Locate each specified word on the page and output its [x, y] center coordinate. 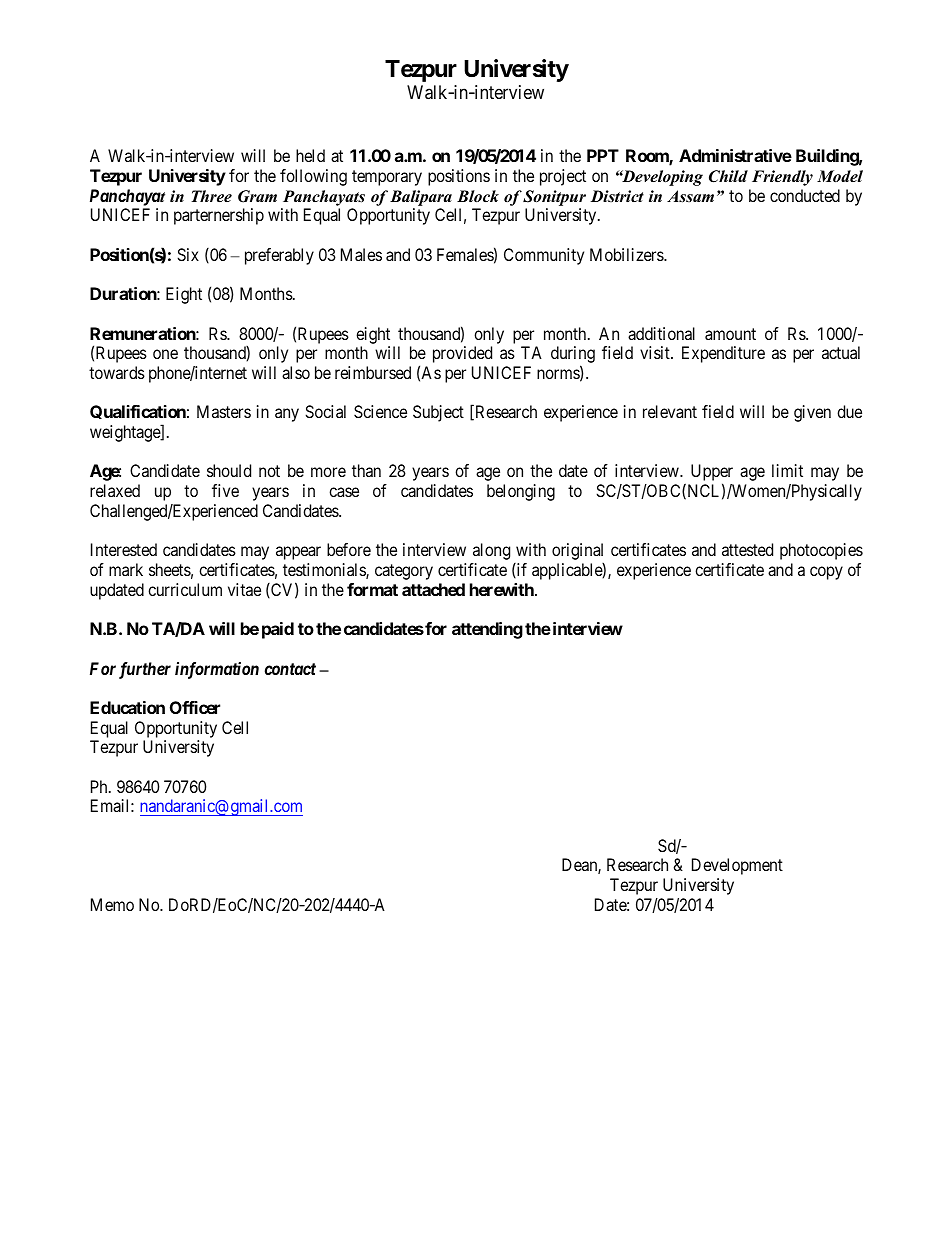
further [145, 670]
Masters [224, 411]
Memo [112, 904]
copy [826, 573]
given [812, 413]
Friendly [782, 178]
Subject [438, 413]
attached [433, 589]
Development [737, 866]
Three [211, 196]
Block [478, 196]
